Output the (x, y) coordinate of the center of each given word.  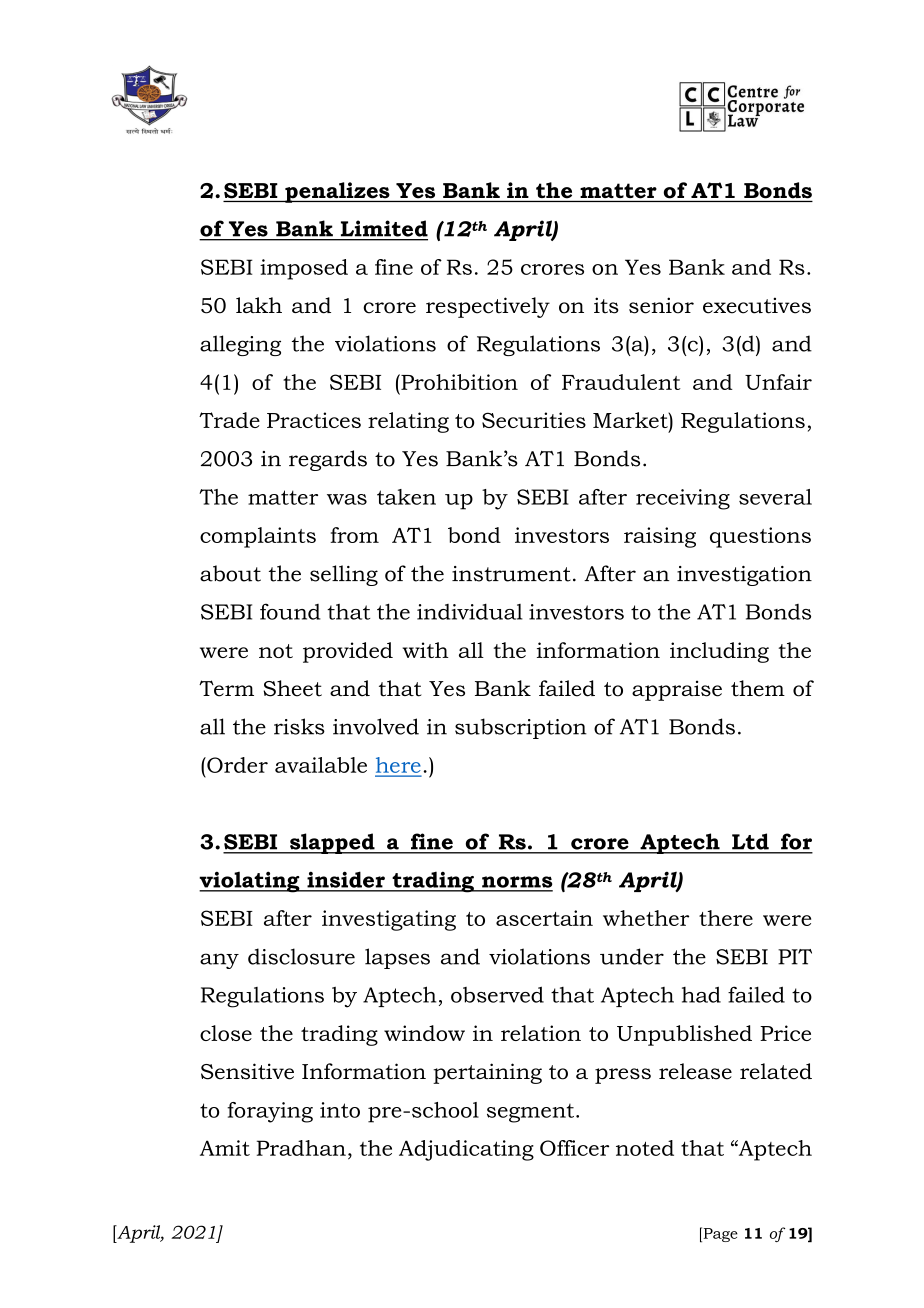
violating (250, 882)
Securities (534, 420)
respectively (488, 307)
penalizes (337, 192)
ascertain (544, 918)
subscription (521, 728)
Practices (314, 420)
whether (646, 918)
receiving (683, 499)
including (719, 652)
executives (757, 305)
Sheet (292, 688)
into (340, 1110)
